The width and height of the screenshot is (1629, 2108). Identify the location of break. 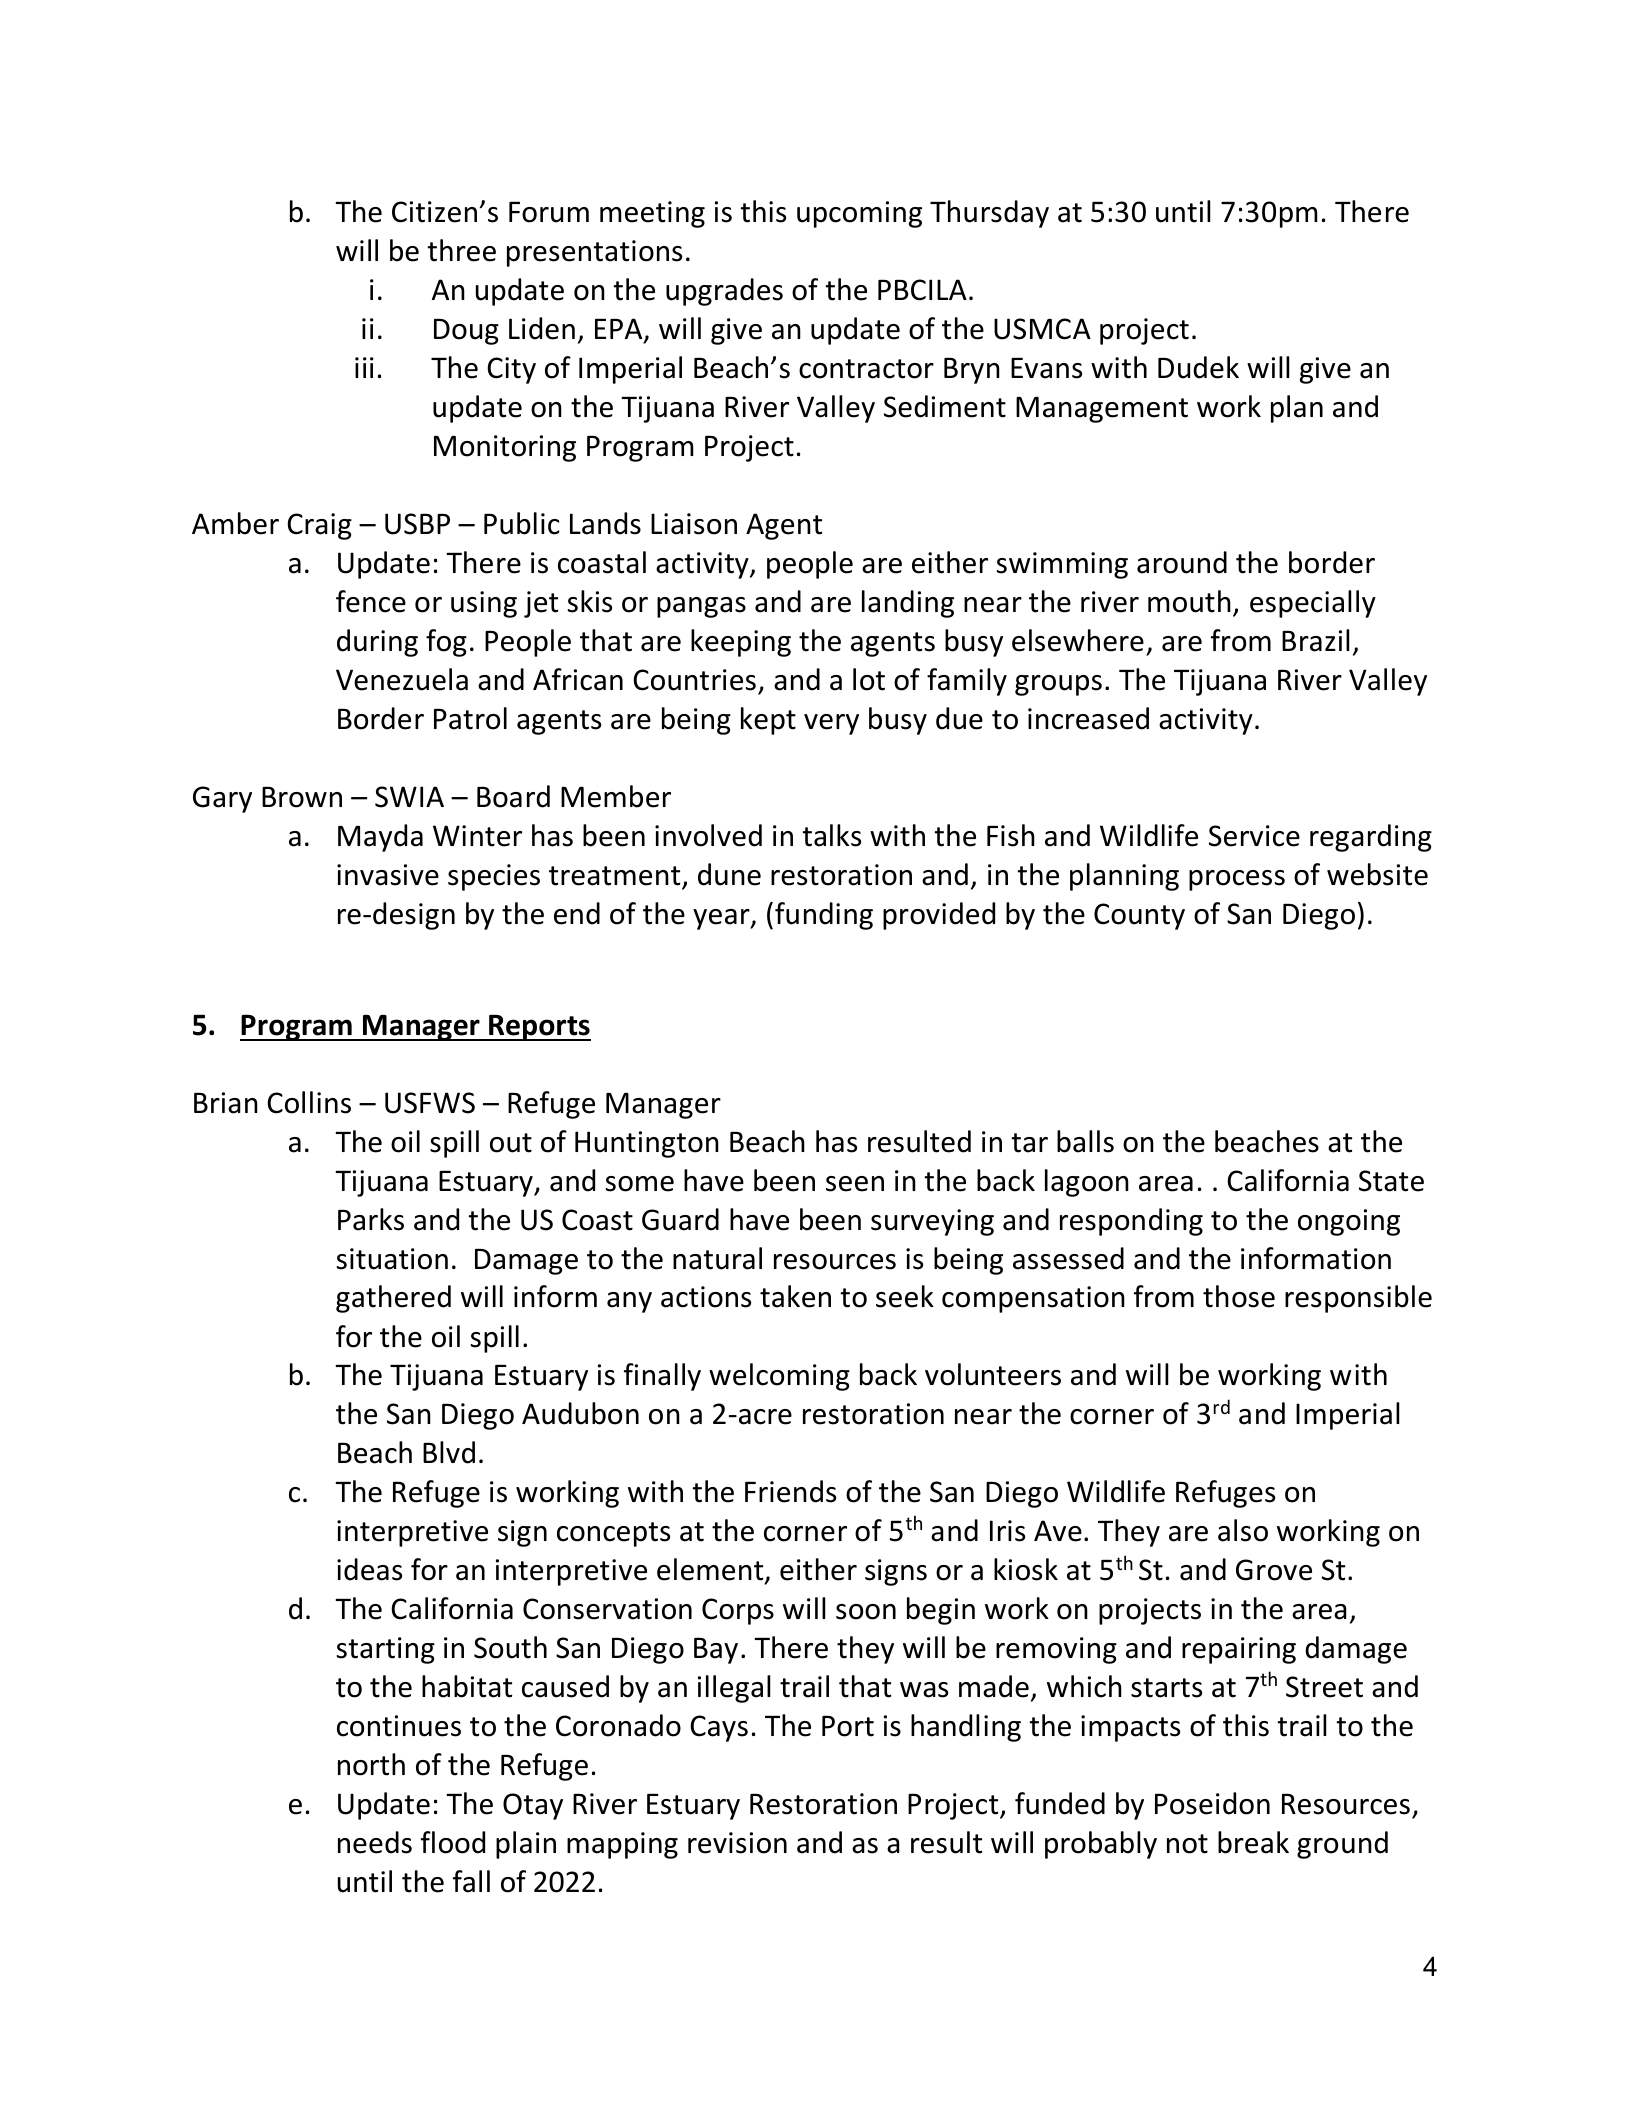
(1253, 1842).
